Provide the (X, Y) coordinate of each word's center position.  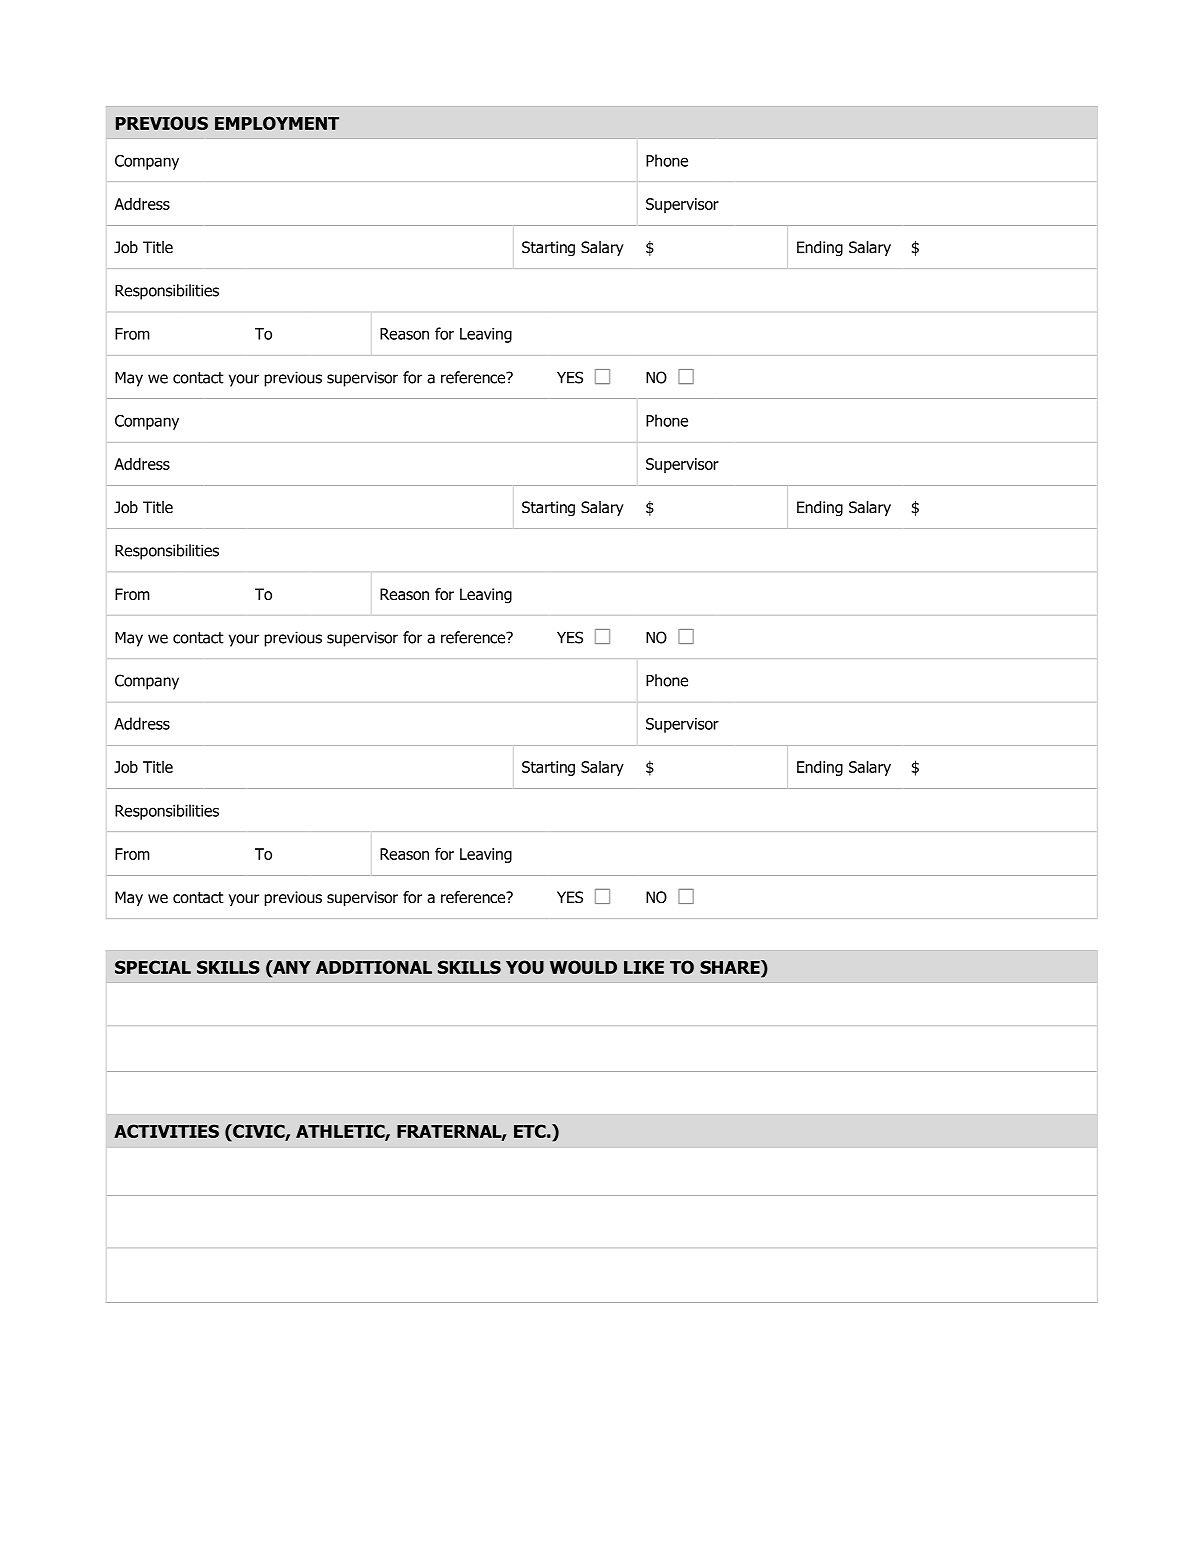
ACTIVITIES (166, 1131)
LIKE (644, 967)
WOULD (583, 967)
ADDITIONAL (374, 967)
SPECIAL (153, 967)
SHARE (731, 967)
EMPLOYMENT (277, 123)
